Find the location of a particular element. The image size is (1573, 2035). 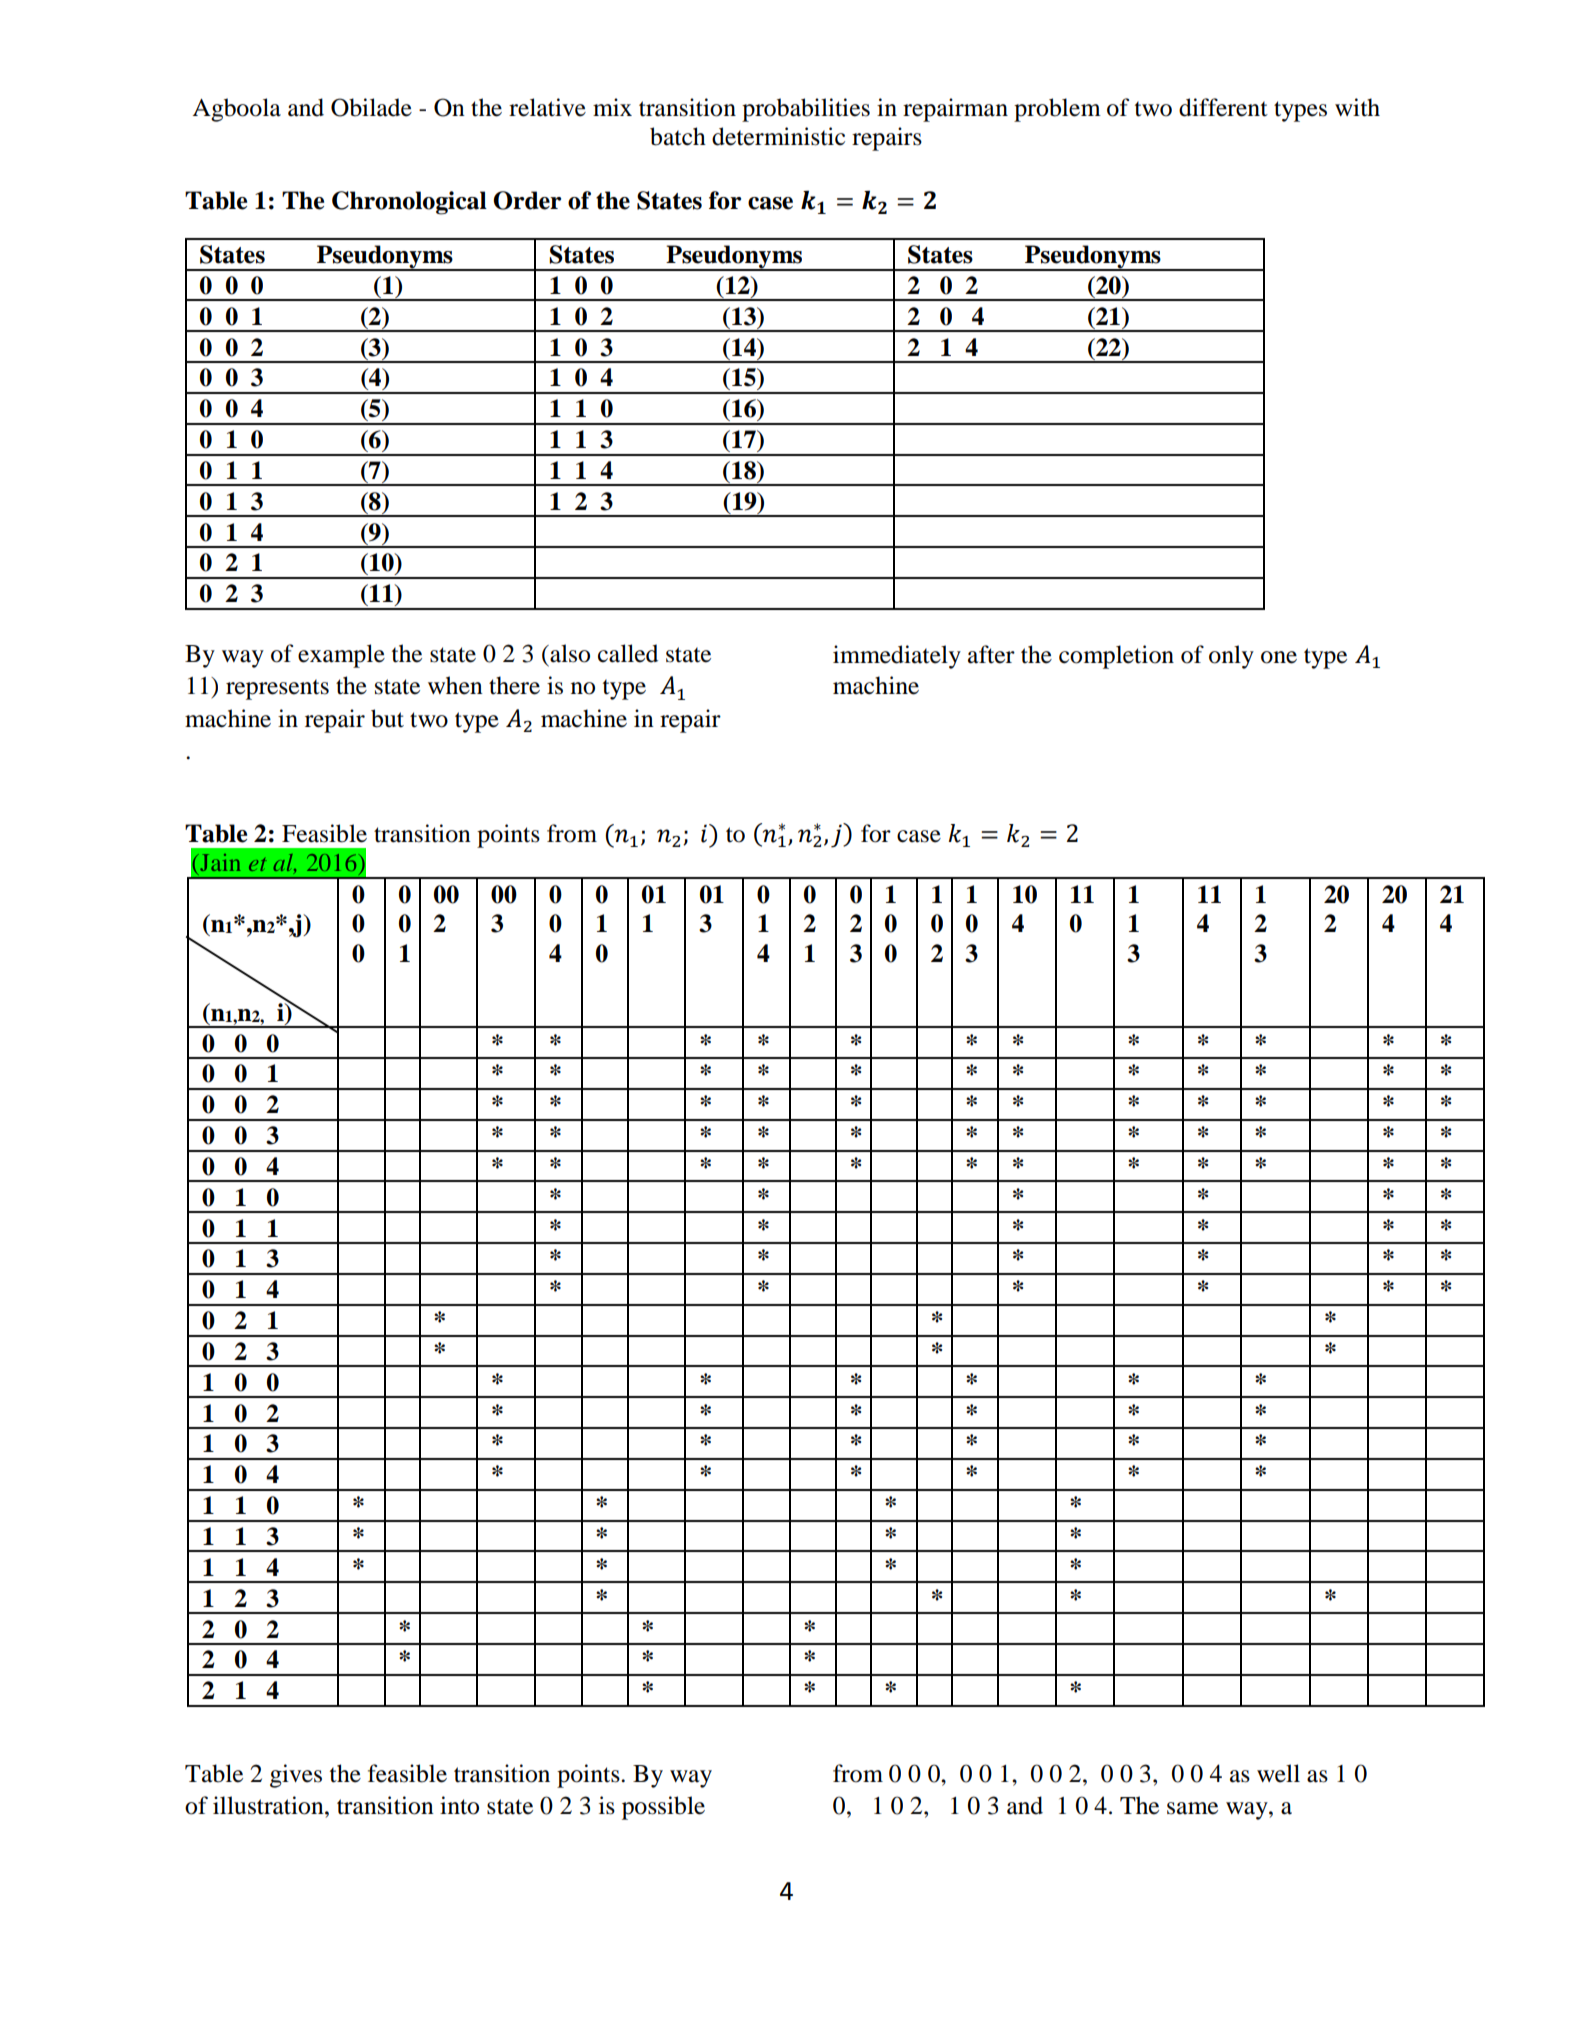

only is located at coordinates (1231, 657).
